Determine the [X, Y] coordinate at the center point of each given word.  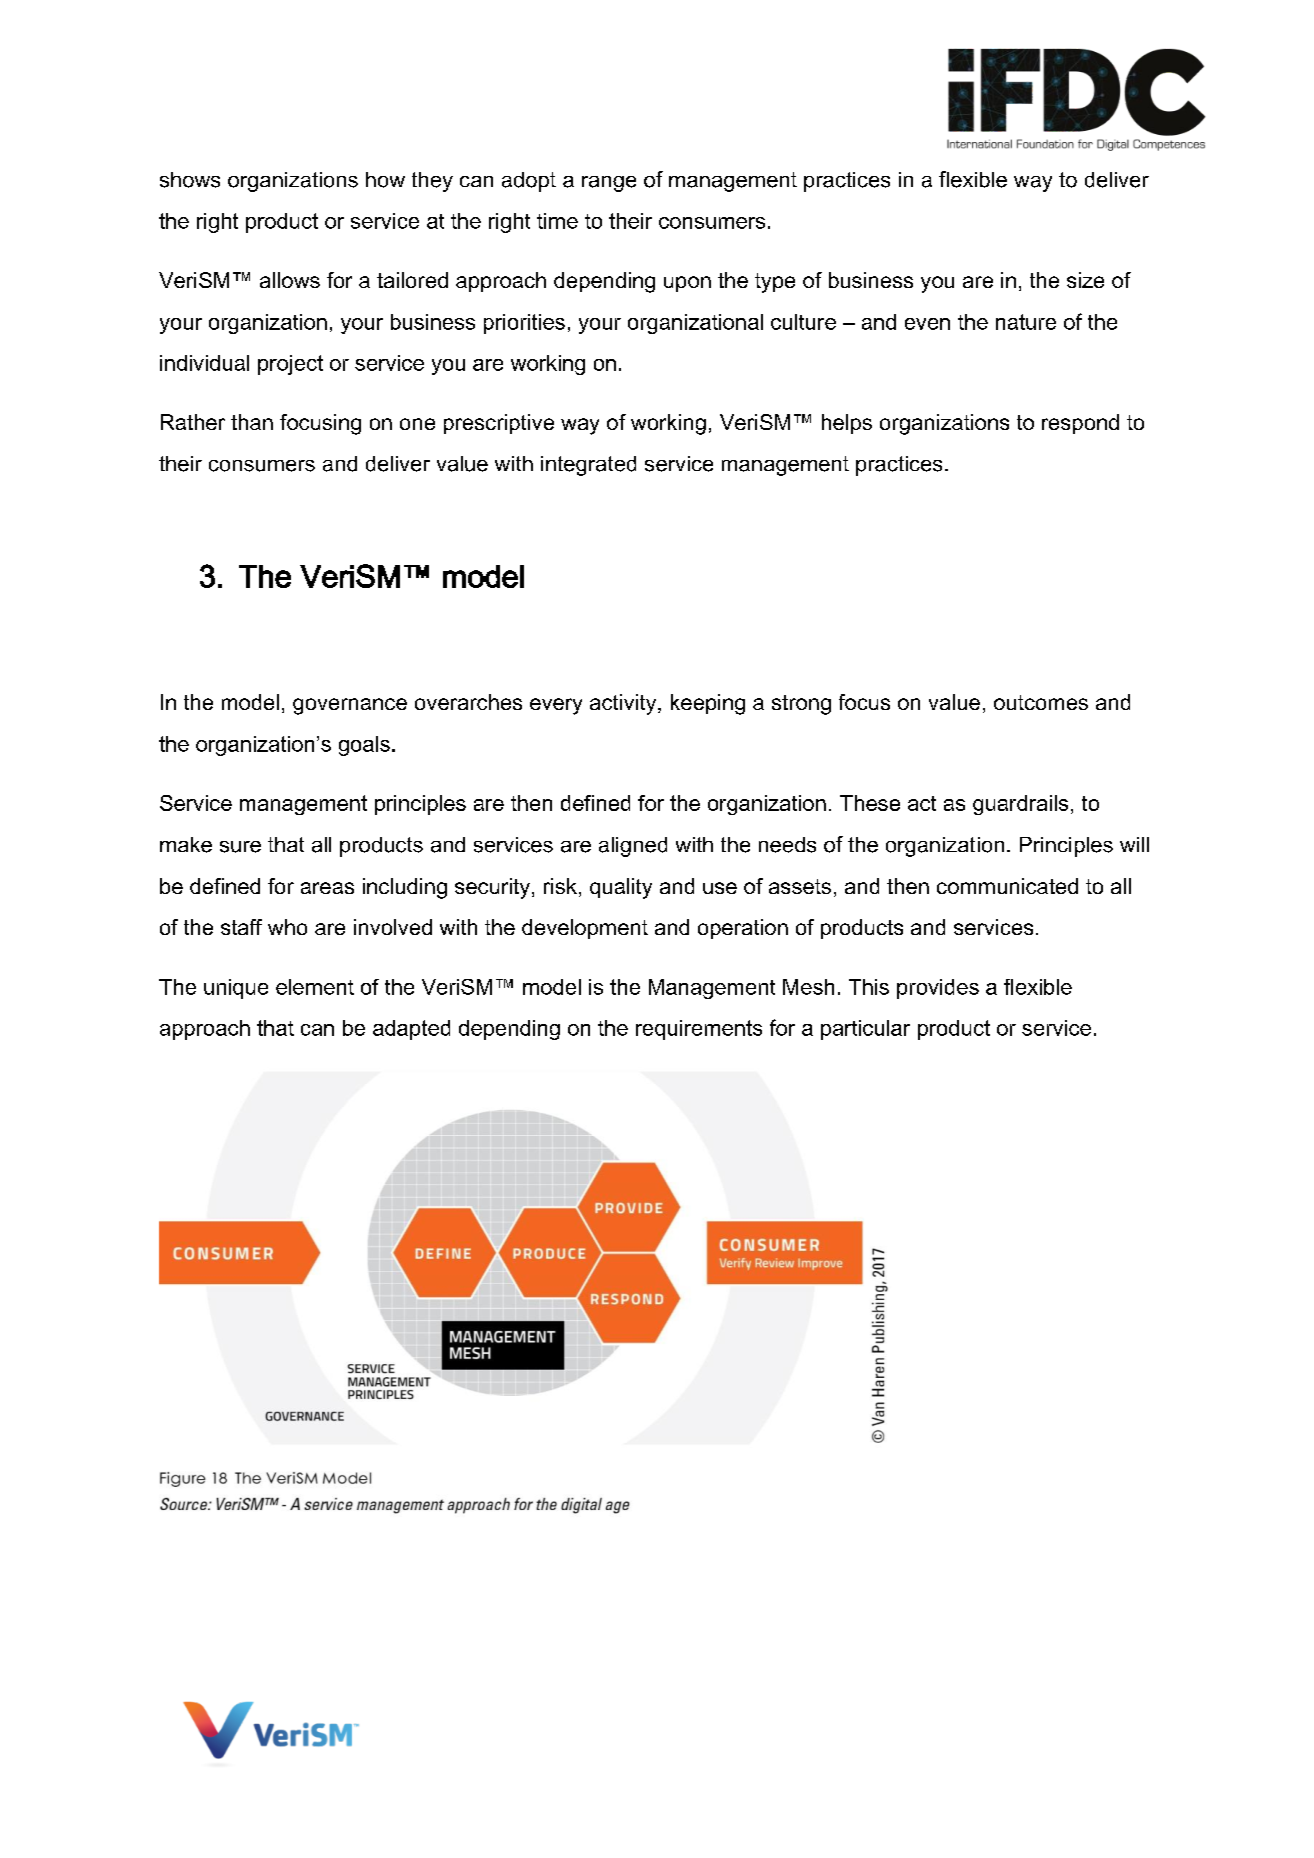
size [1085, 280]
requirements [699, 1030]
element [315, 987]
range [609, 184]
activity [624, 704]
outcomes [1041, 702]
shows [190, 180]
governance [350, 706]
